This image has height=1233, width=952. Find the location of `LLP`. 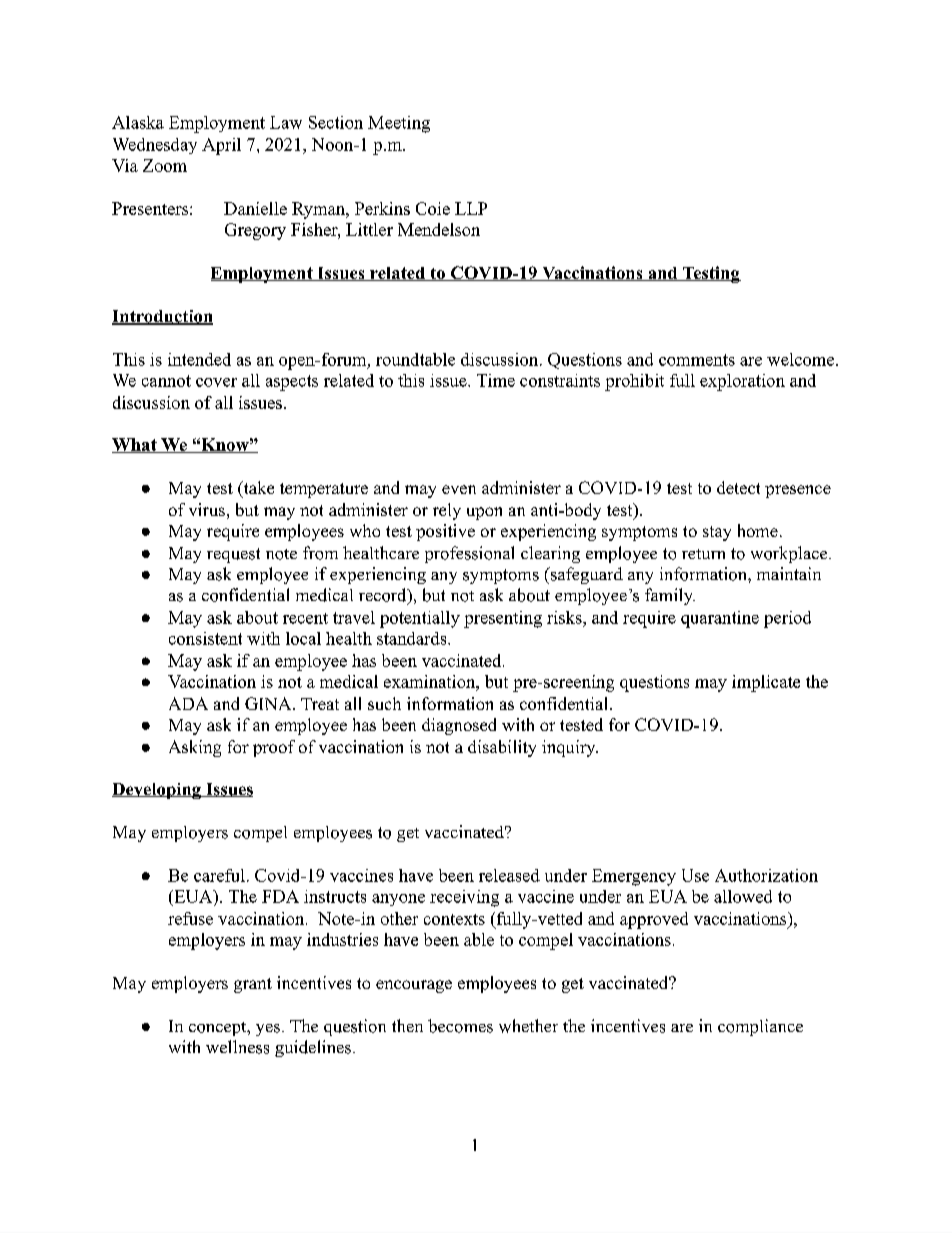

LLP is located at coordinates (471, 208).
